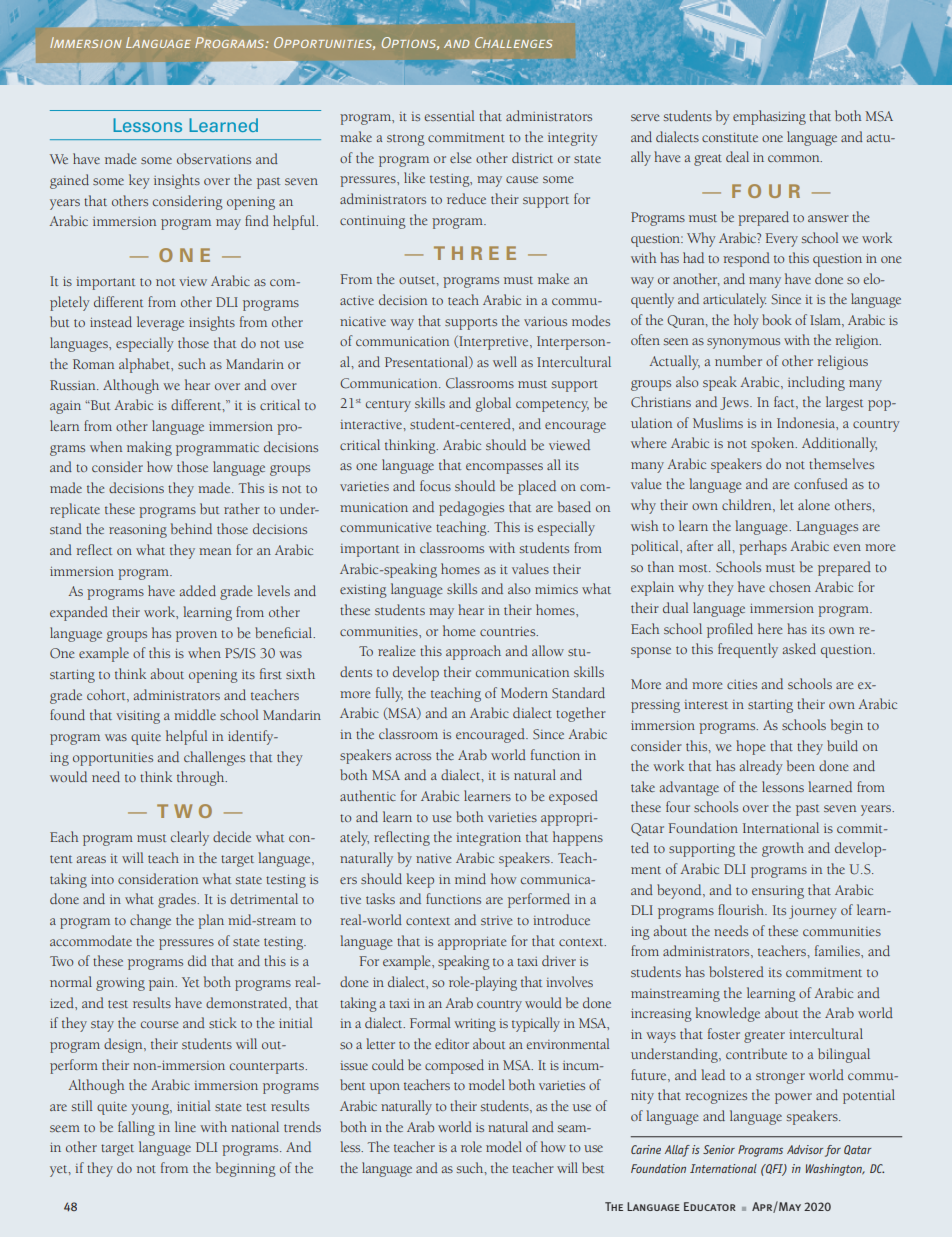 Image resolution: width=952 pixels, height=1237 pixels. Describe the element at coordinates (136, 1128) in the screenshot. I see `falling` at that location.
